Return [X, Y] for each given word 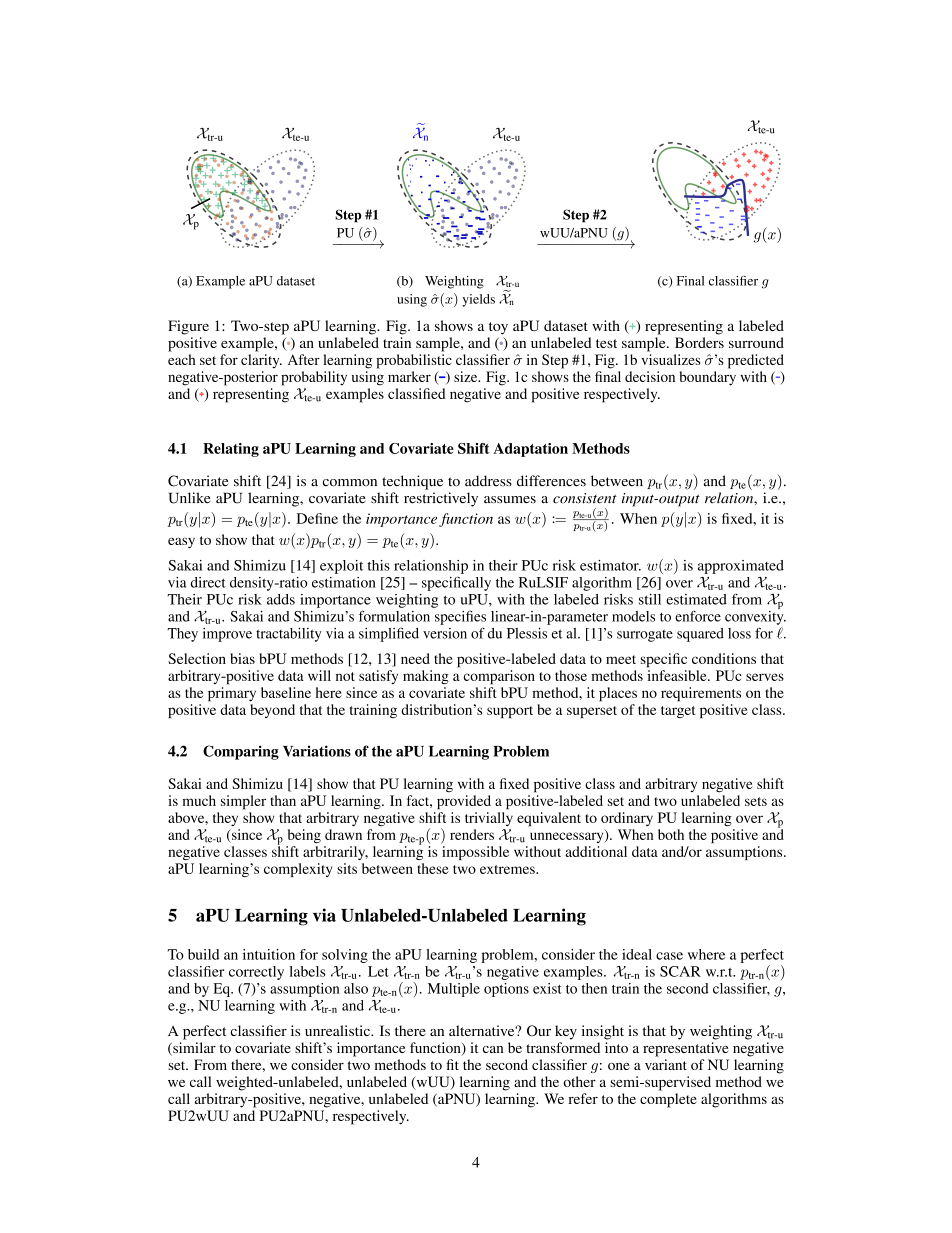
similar [193, 1049]
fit [452, 1064]
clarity [261, 361]
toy [498, 328]
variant [666, 1064]
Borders [699, 342]
